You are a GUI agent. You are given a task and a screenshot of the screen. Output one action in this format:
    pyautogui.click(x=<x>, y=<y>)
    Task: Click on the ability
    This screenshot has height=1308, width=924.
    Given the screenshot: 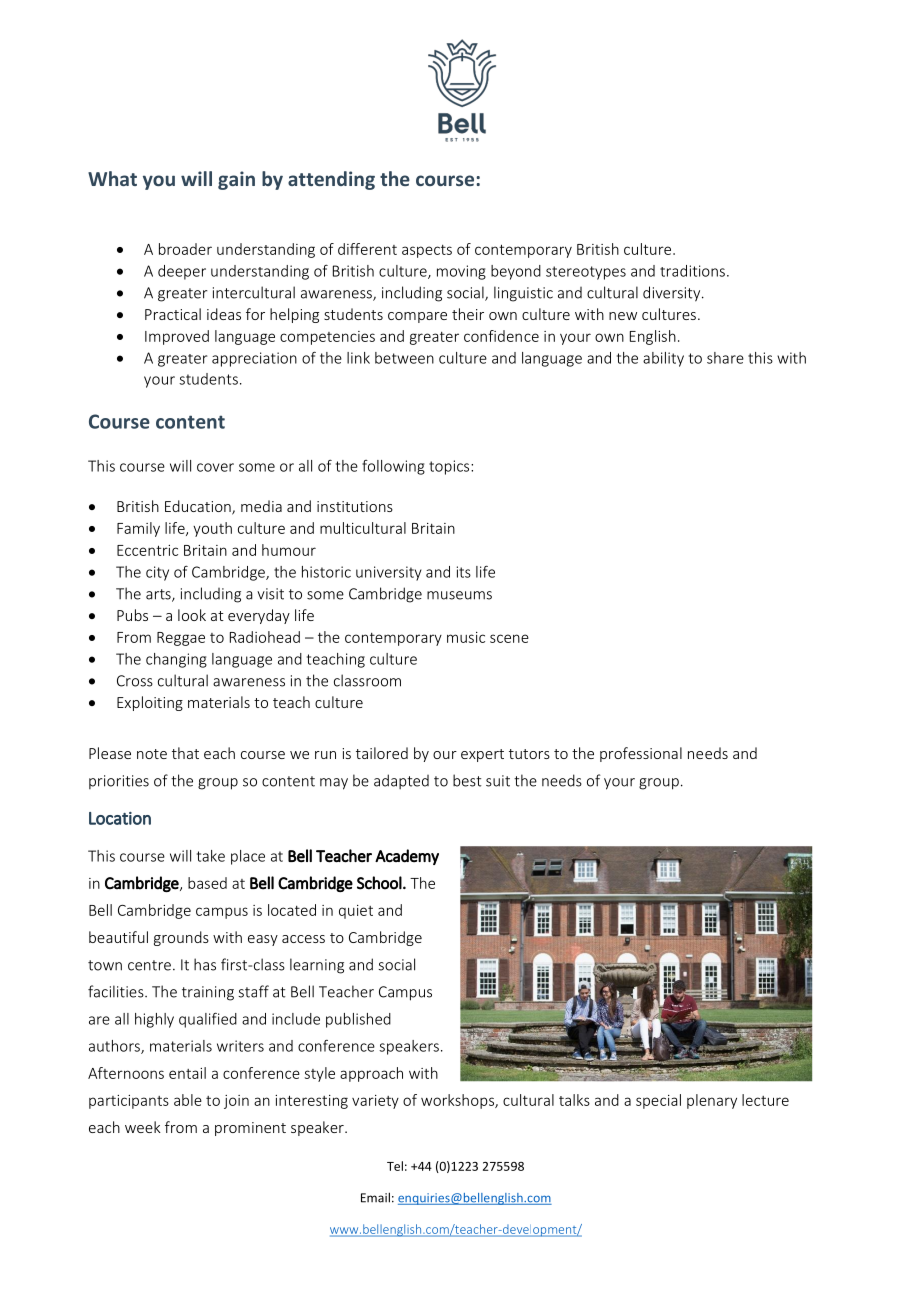 What is the action you would take?
    pyautogui.click(x=663, y=359)
